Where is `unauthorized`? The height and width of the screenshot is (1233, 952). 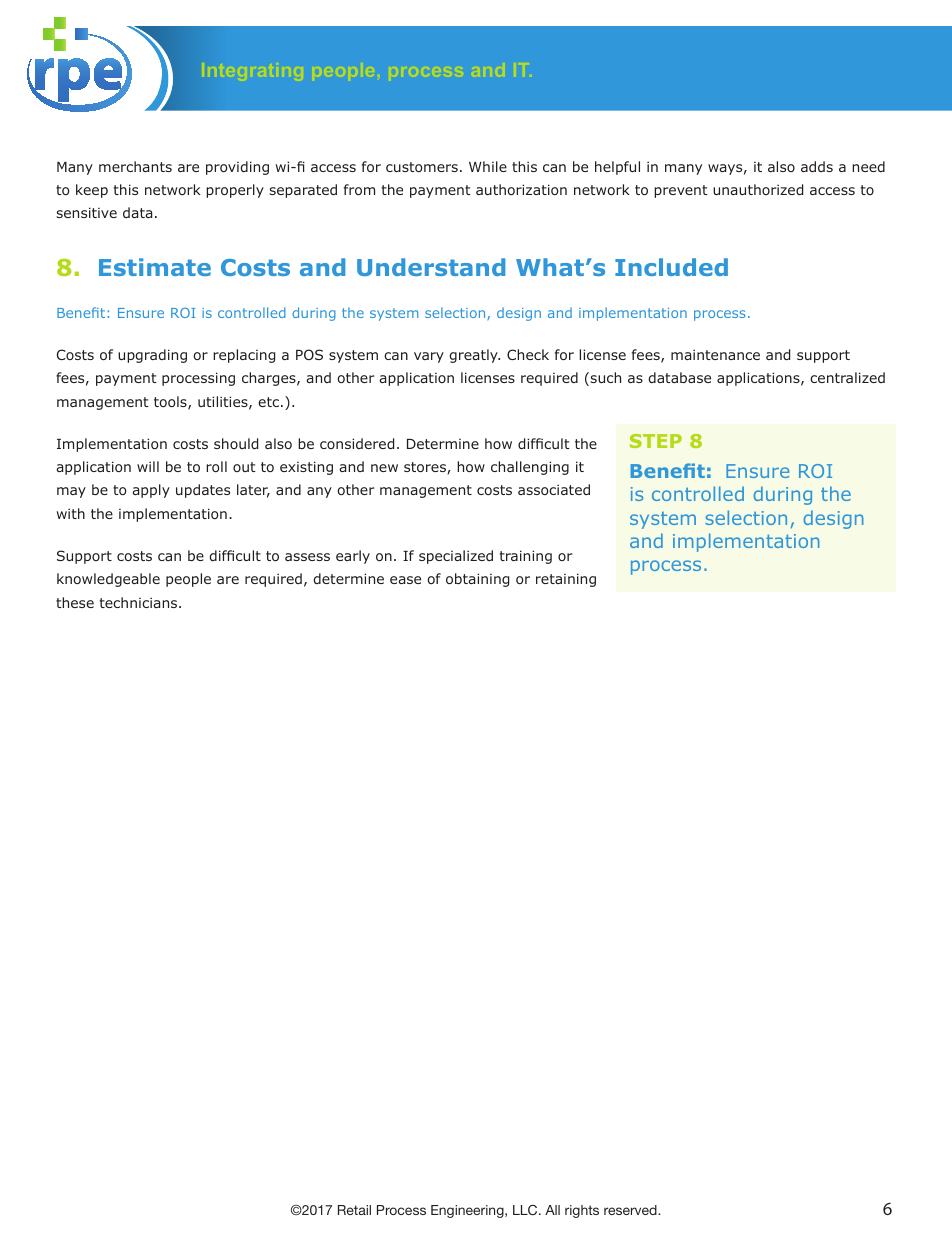 unauthorized is located at coordinates (758, 189).
